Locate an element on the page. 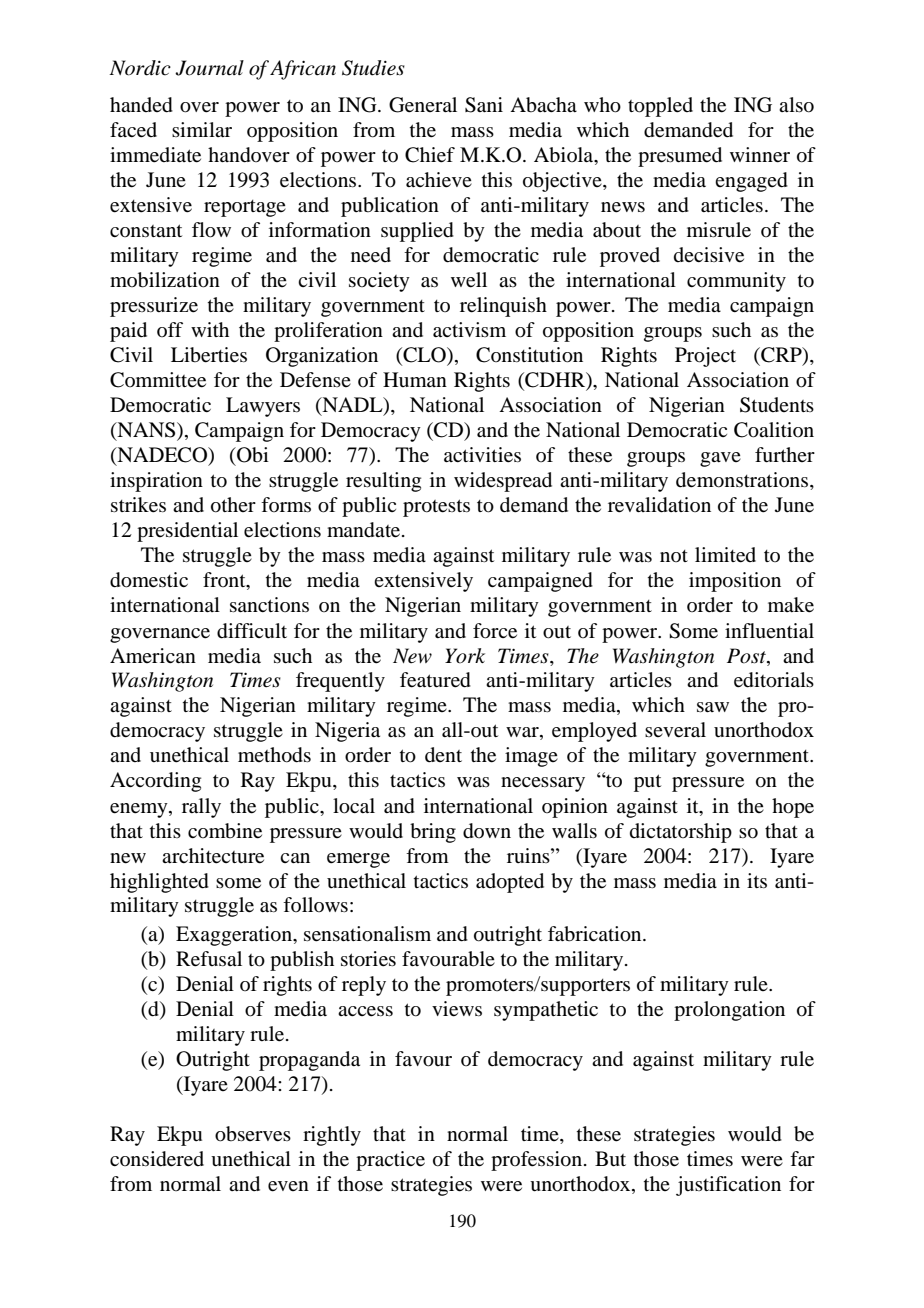 The height and width of the document is (1308, 924). similar is located at coordinates (202, 129).
